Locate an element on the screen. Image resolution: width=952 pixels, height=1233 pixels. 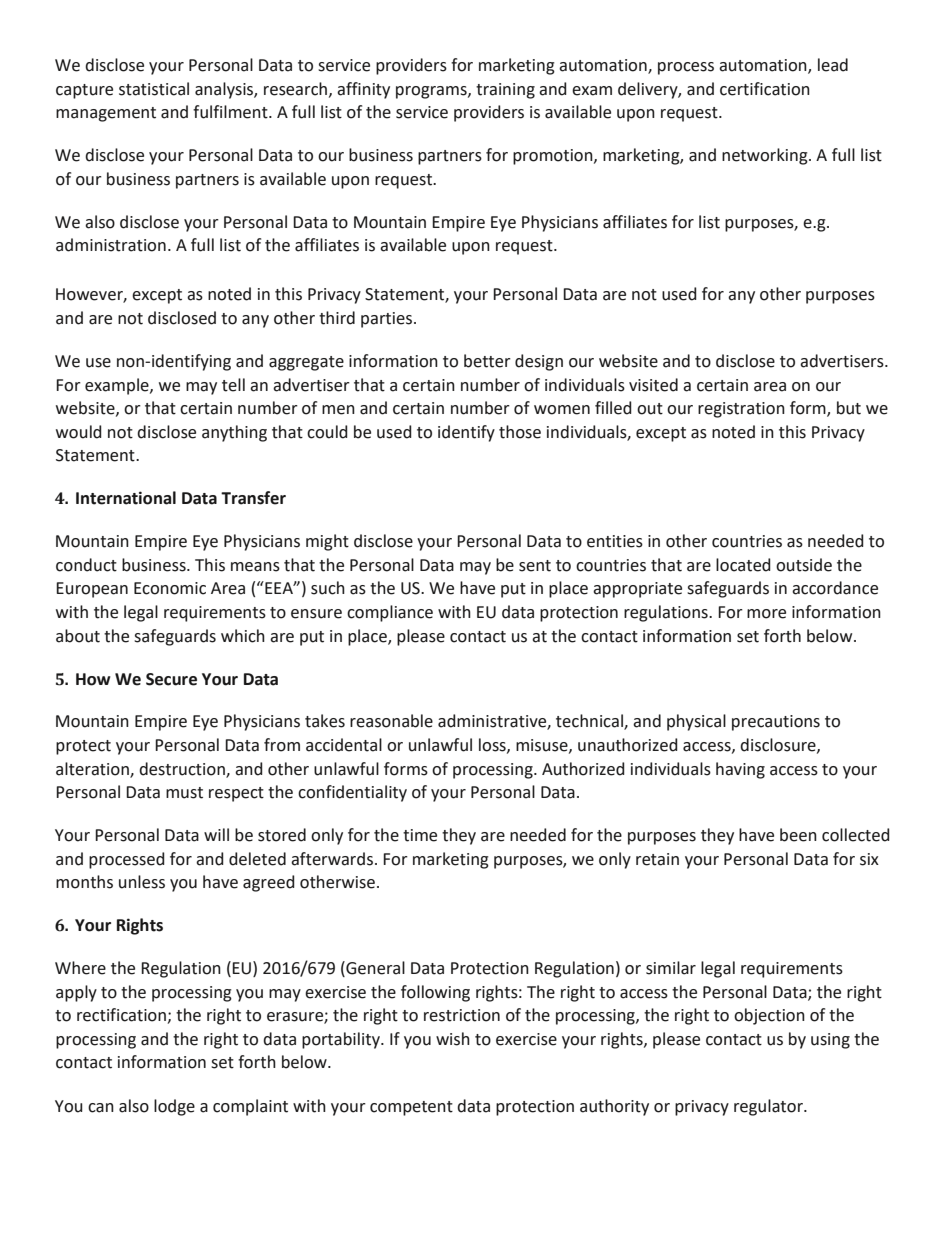
training is located at coordinates (505, 91).
